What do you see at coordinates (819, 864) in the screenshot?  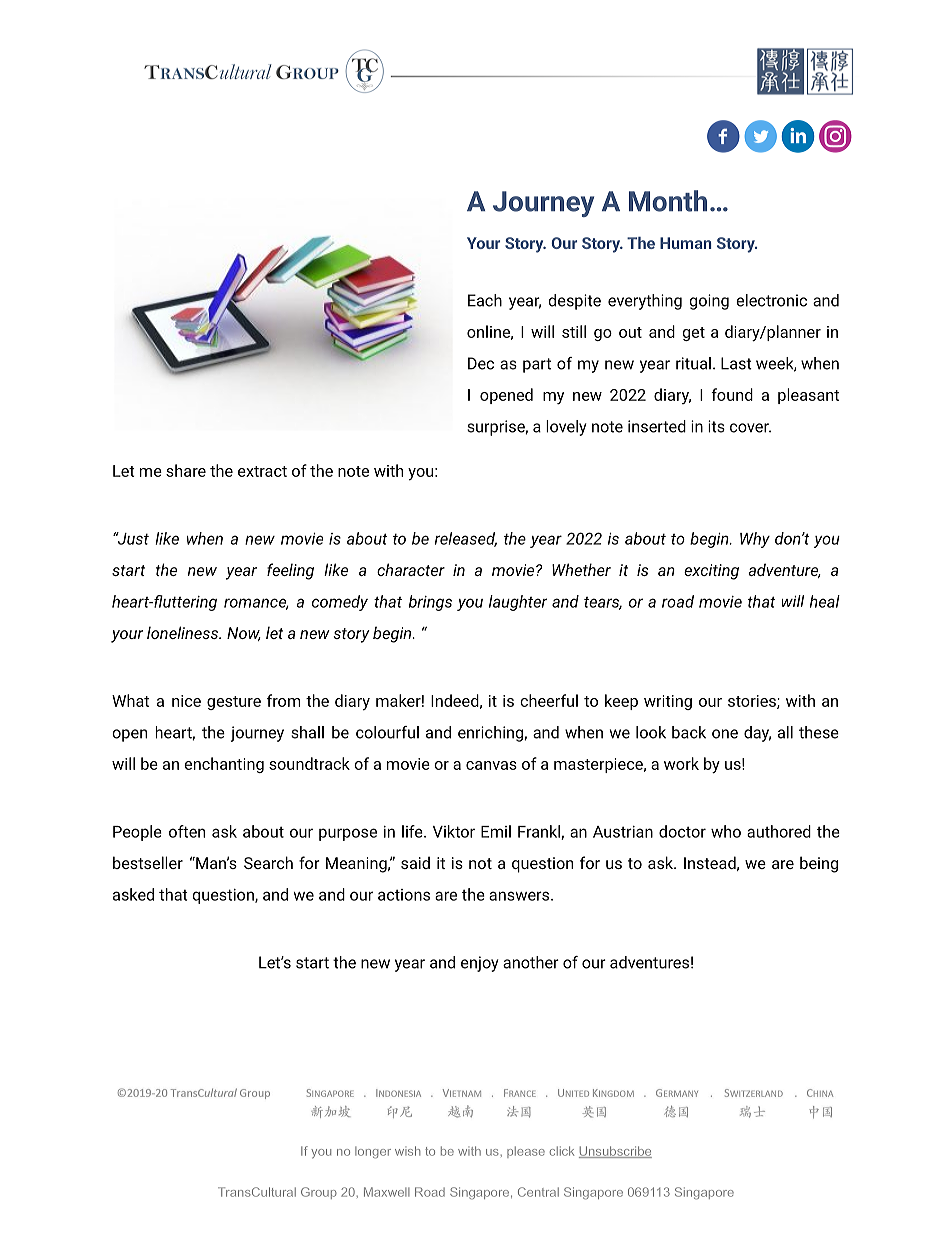 I see `being` at bounding box center [819, 864].
